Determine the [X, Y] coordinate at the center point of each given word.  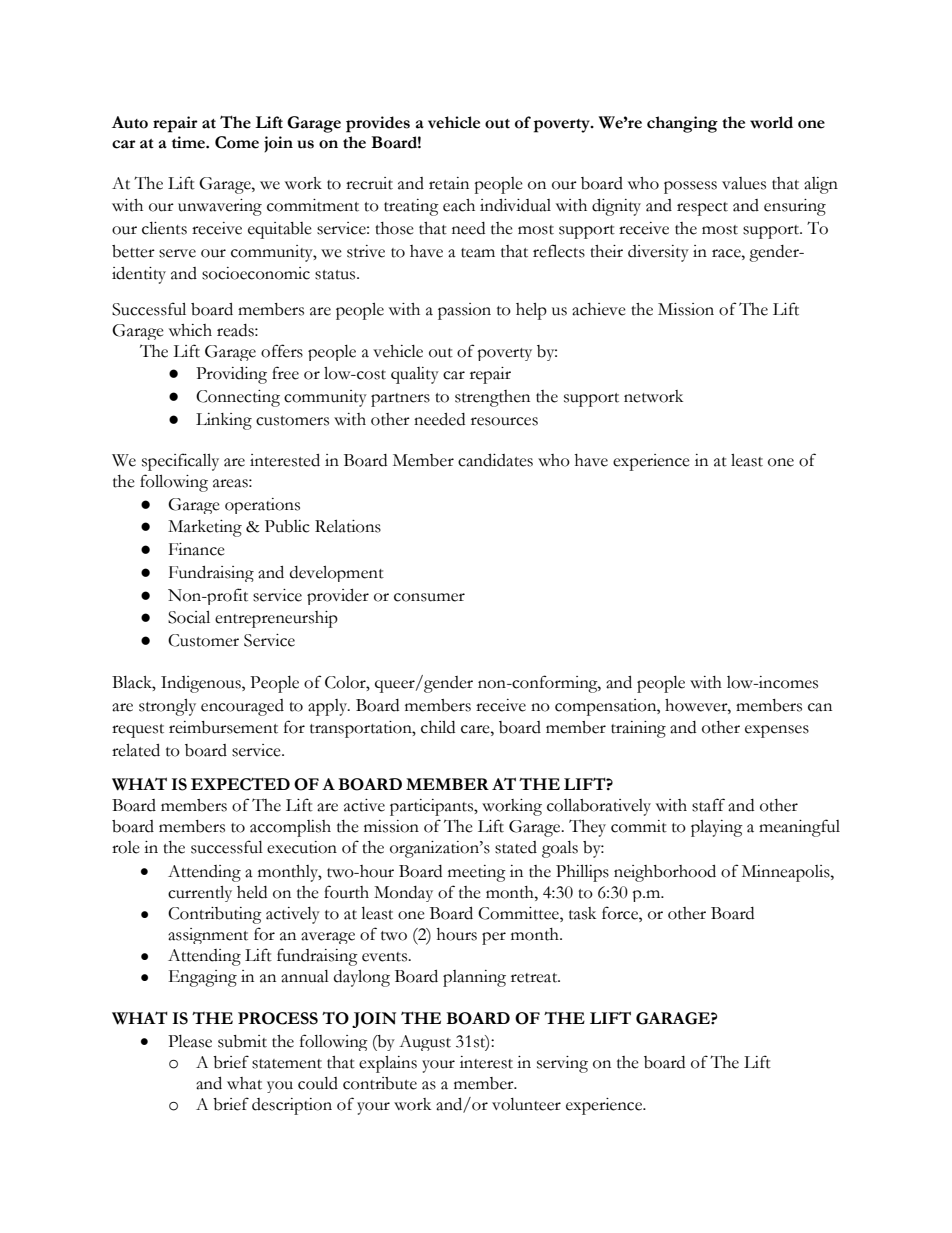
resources [504, 421]
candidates [495, 460]
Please [190, 1041]
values [744, 183]
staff [708, 805]
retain [449, 183]
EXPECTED [240, 784]
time [189, 142]
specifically [180, 462]
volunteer [526, 1104]
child [438, 727]
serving [562, 1064]
